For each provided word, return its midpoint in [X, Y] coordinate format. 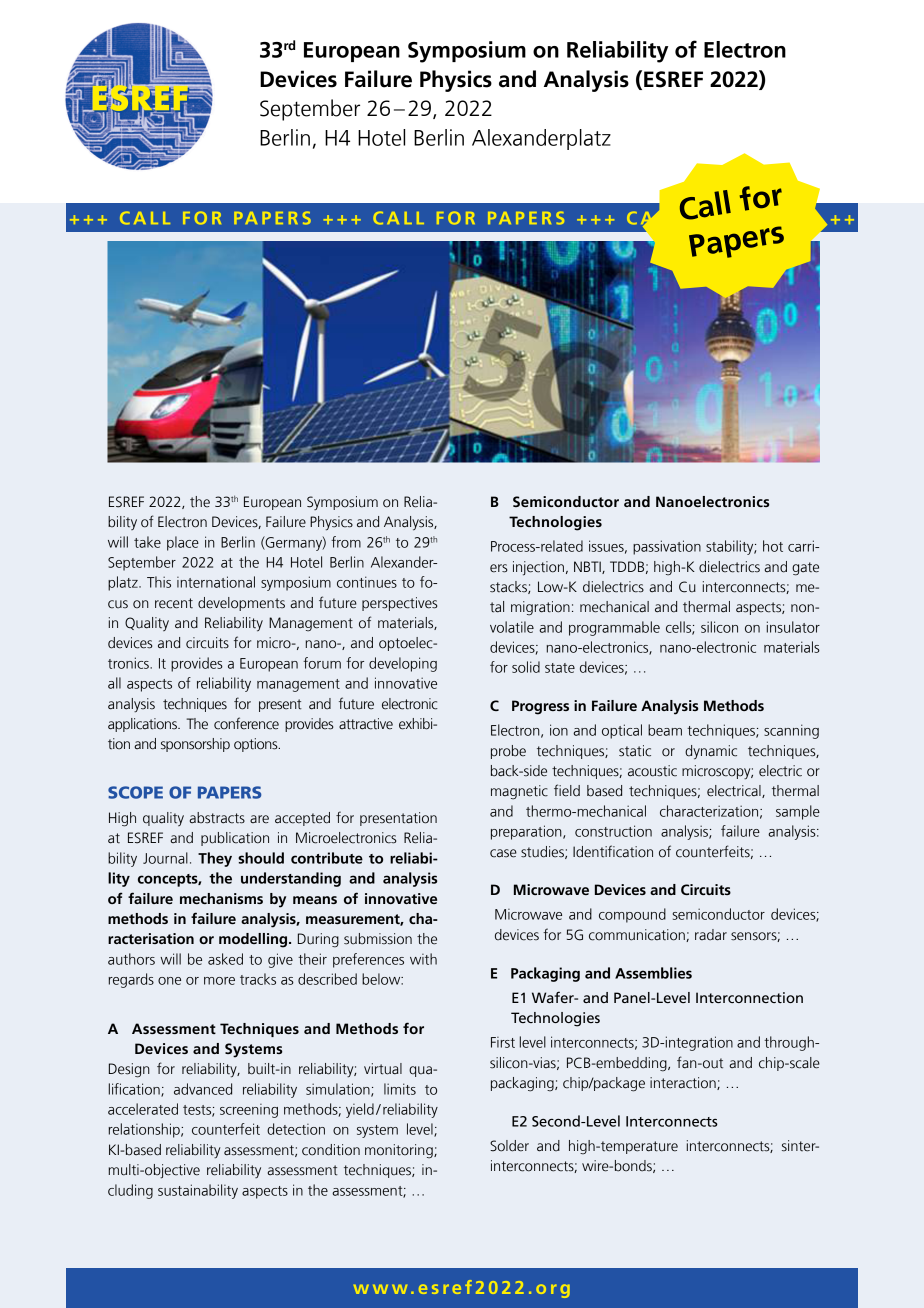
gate [805, 569]
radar [711, 935]
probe [508, 752]
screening [249, 1111]
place [183, 543]
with [423, 959]
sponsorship [195, 745]
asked [225, 959]
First [503, 1042]
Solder [509, 1146]
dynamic [711, 752]
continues [367, 582]
